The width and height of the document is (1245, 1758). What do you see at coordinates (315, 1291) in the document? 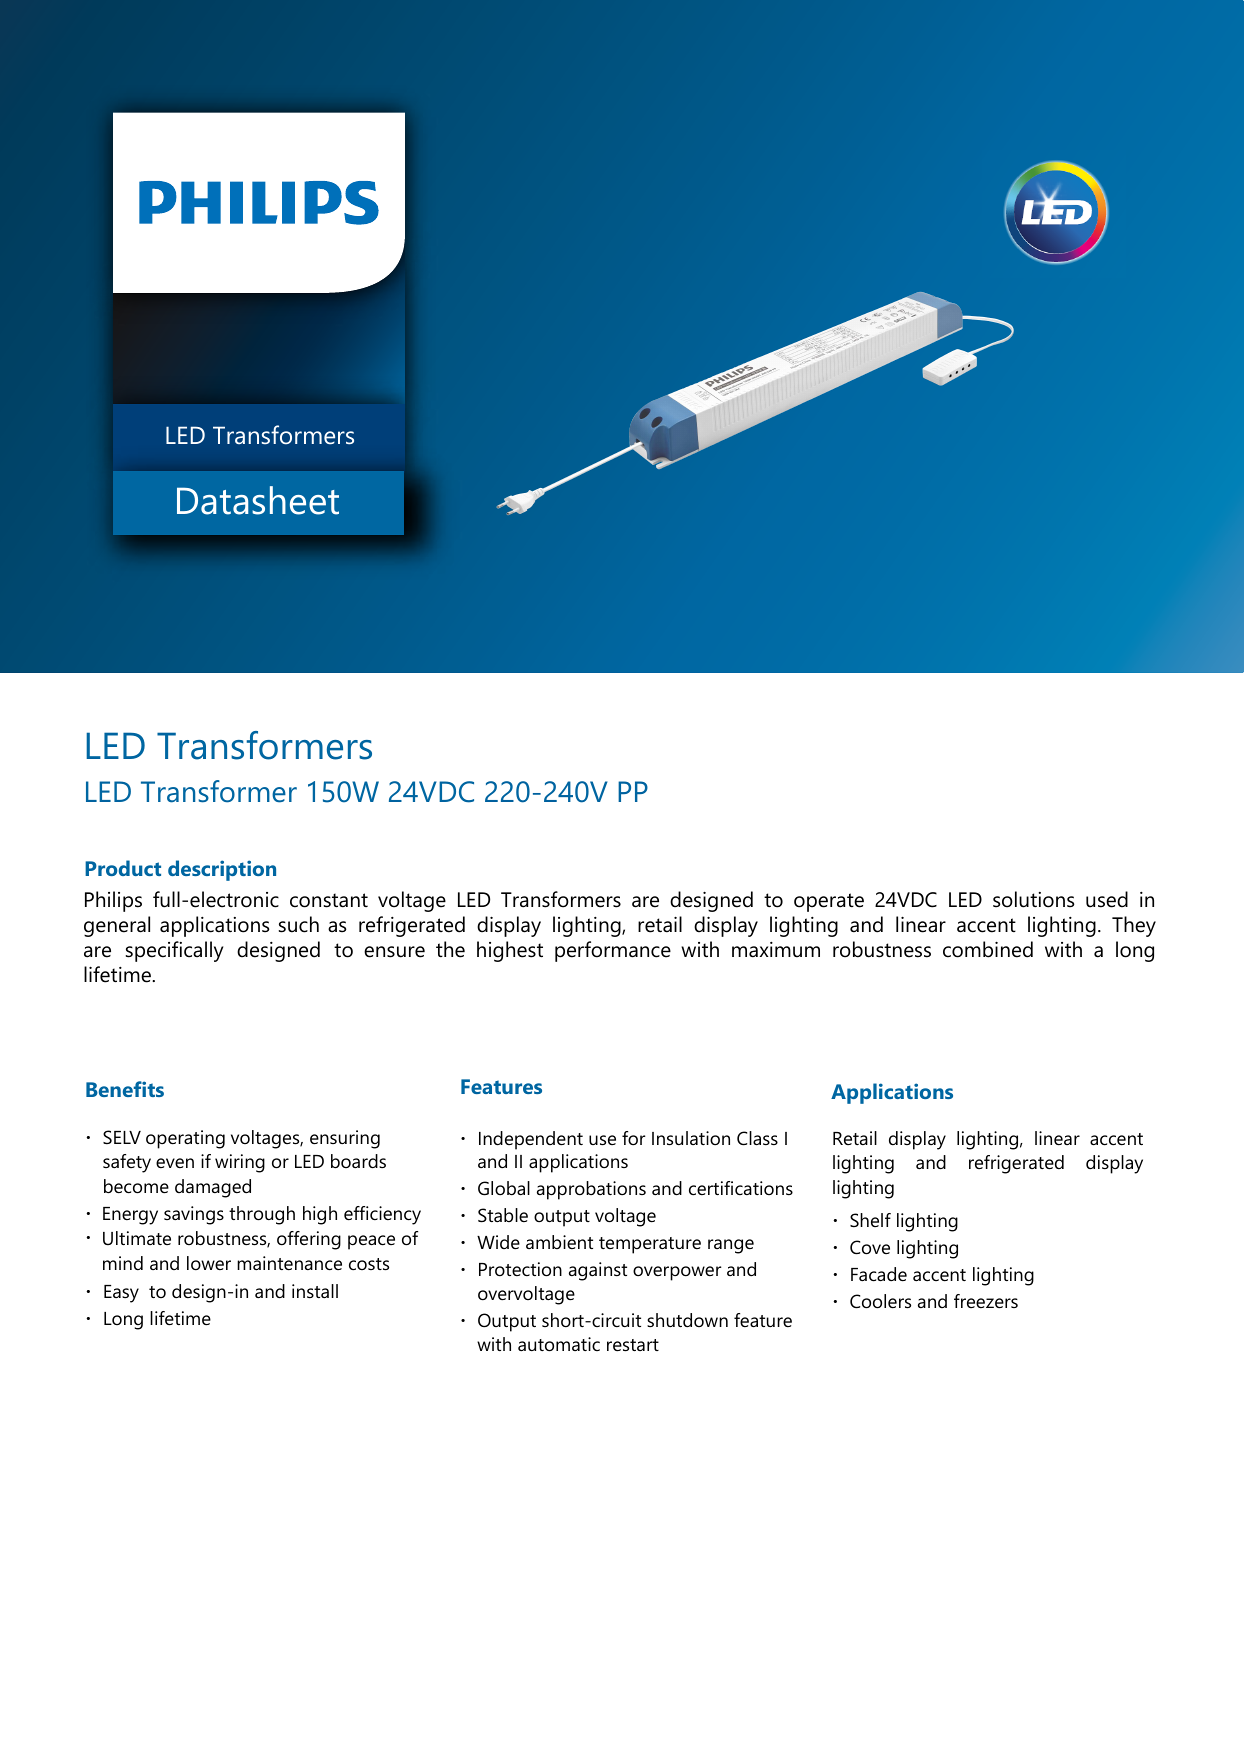
I see `install` at bounding box center [315, 1291].
